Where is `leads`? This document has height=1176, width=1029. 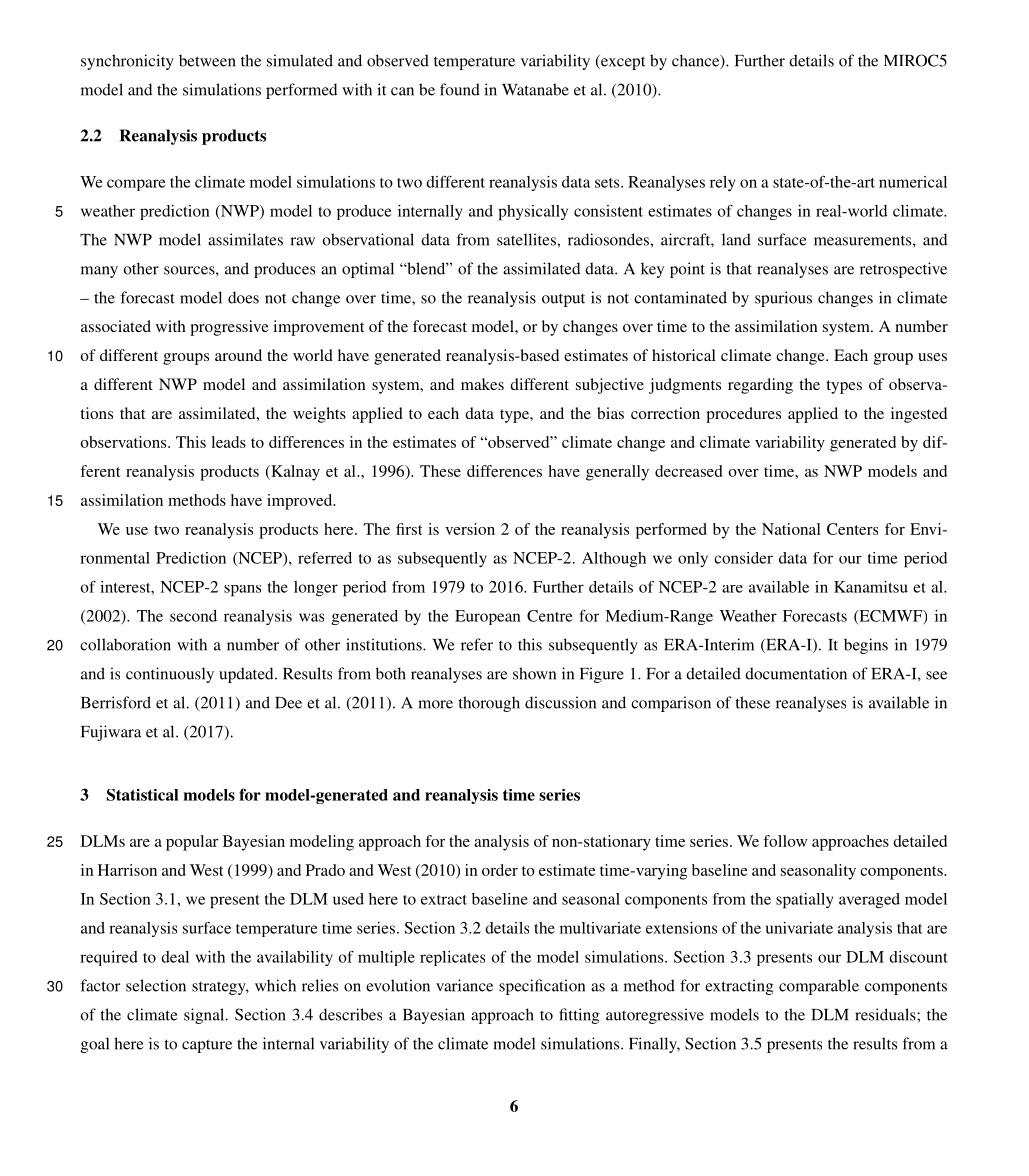
leads is located at coordinates (228, 442).
